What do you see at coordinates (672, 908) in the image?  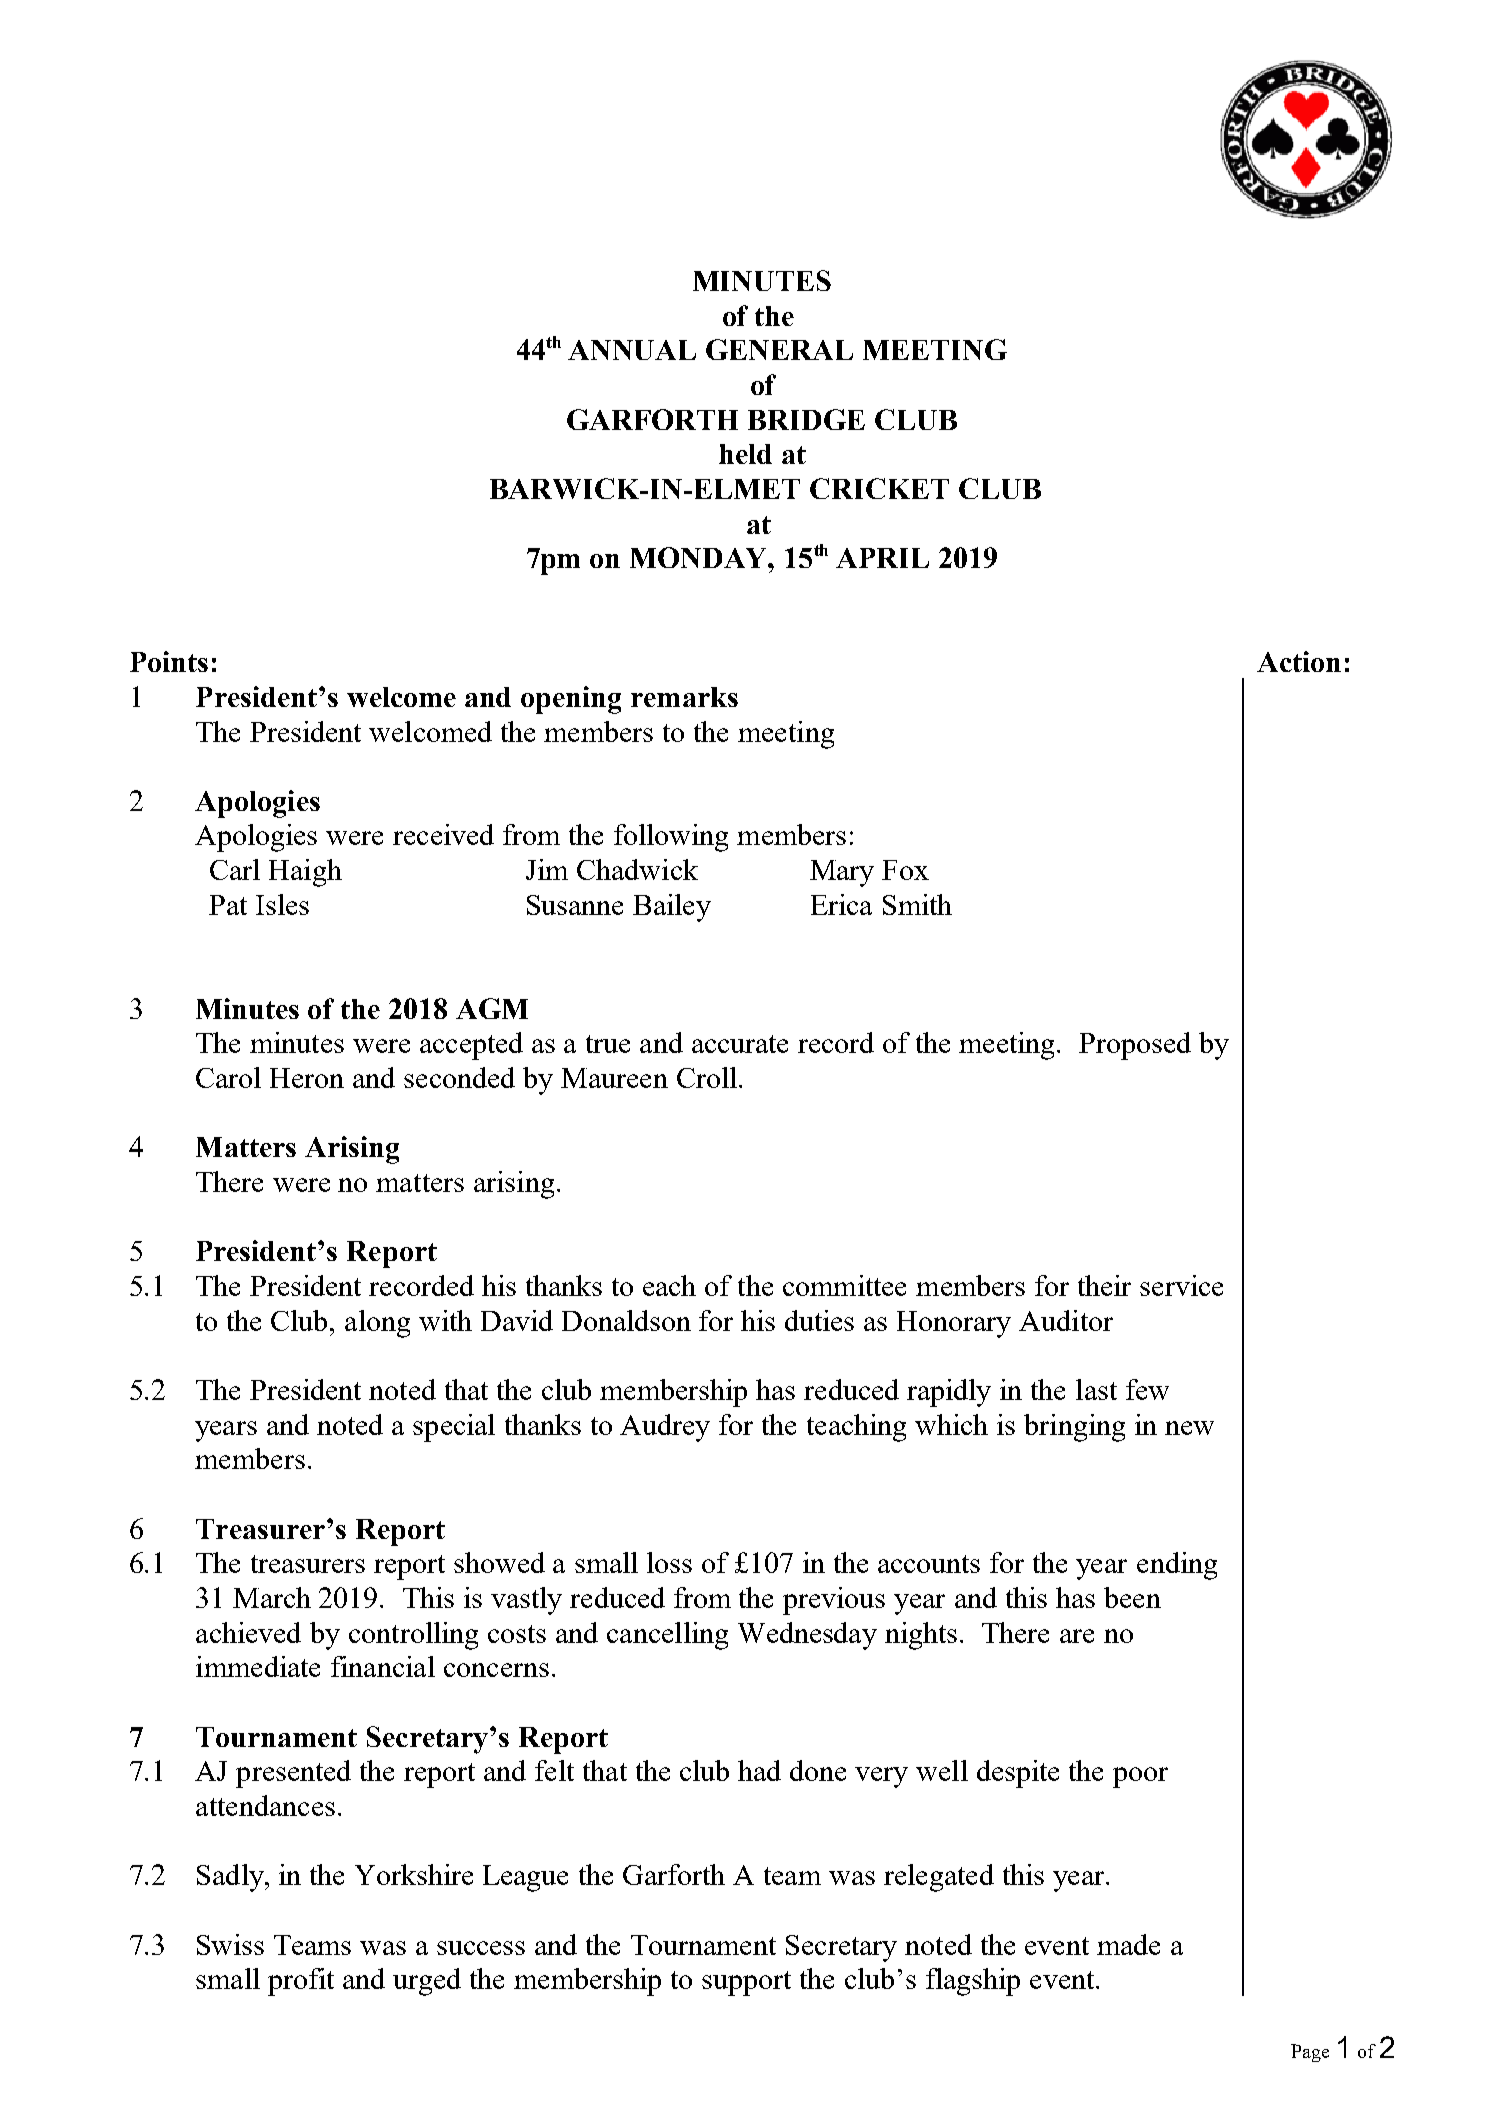 I see `Bailey` at bounding box center [672, 908].
